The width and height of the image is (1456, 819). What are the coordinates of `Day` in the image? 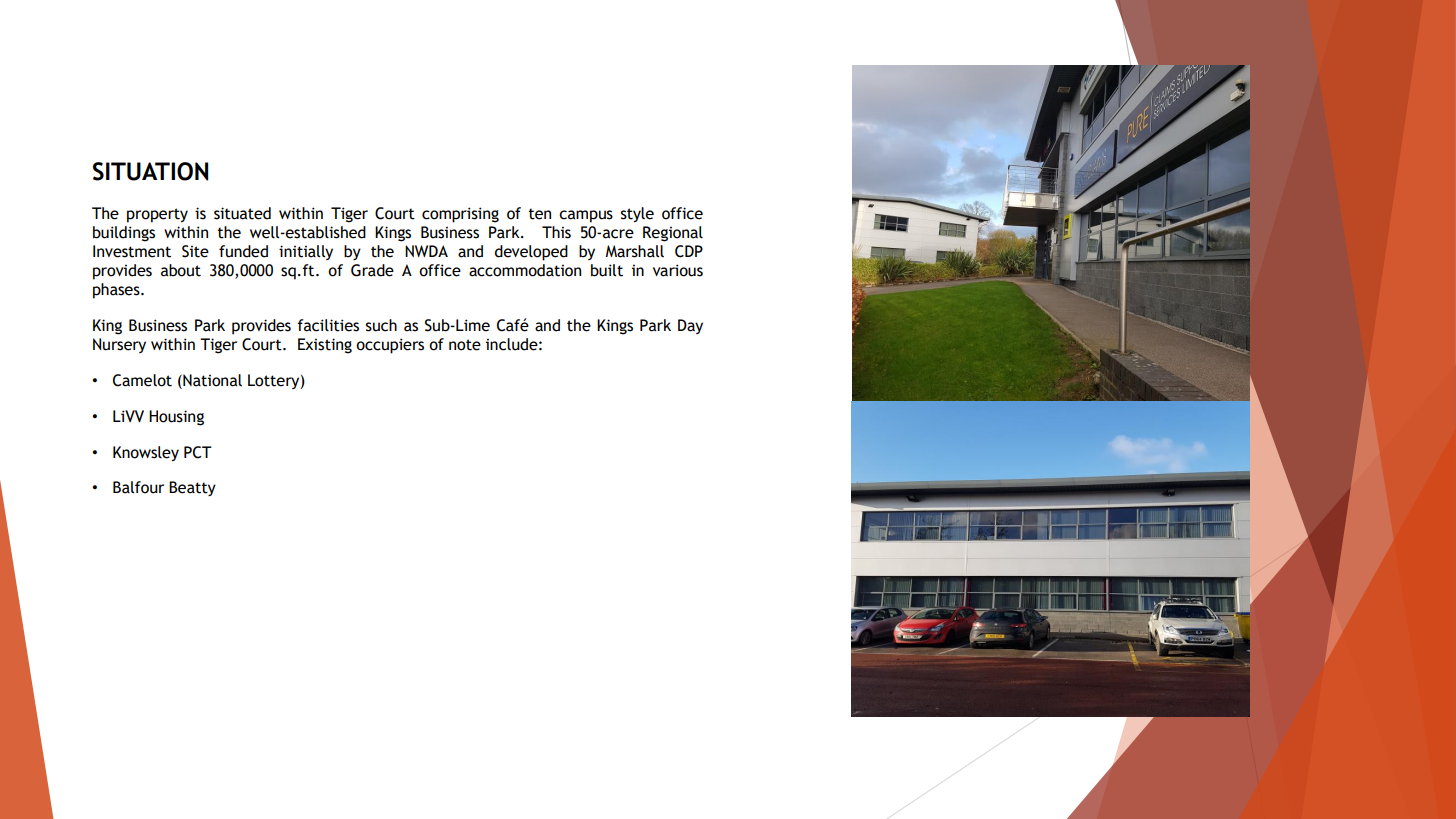 It's located at (690, 326).
